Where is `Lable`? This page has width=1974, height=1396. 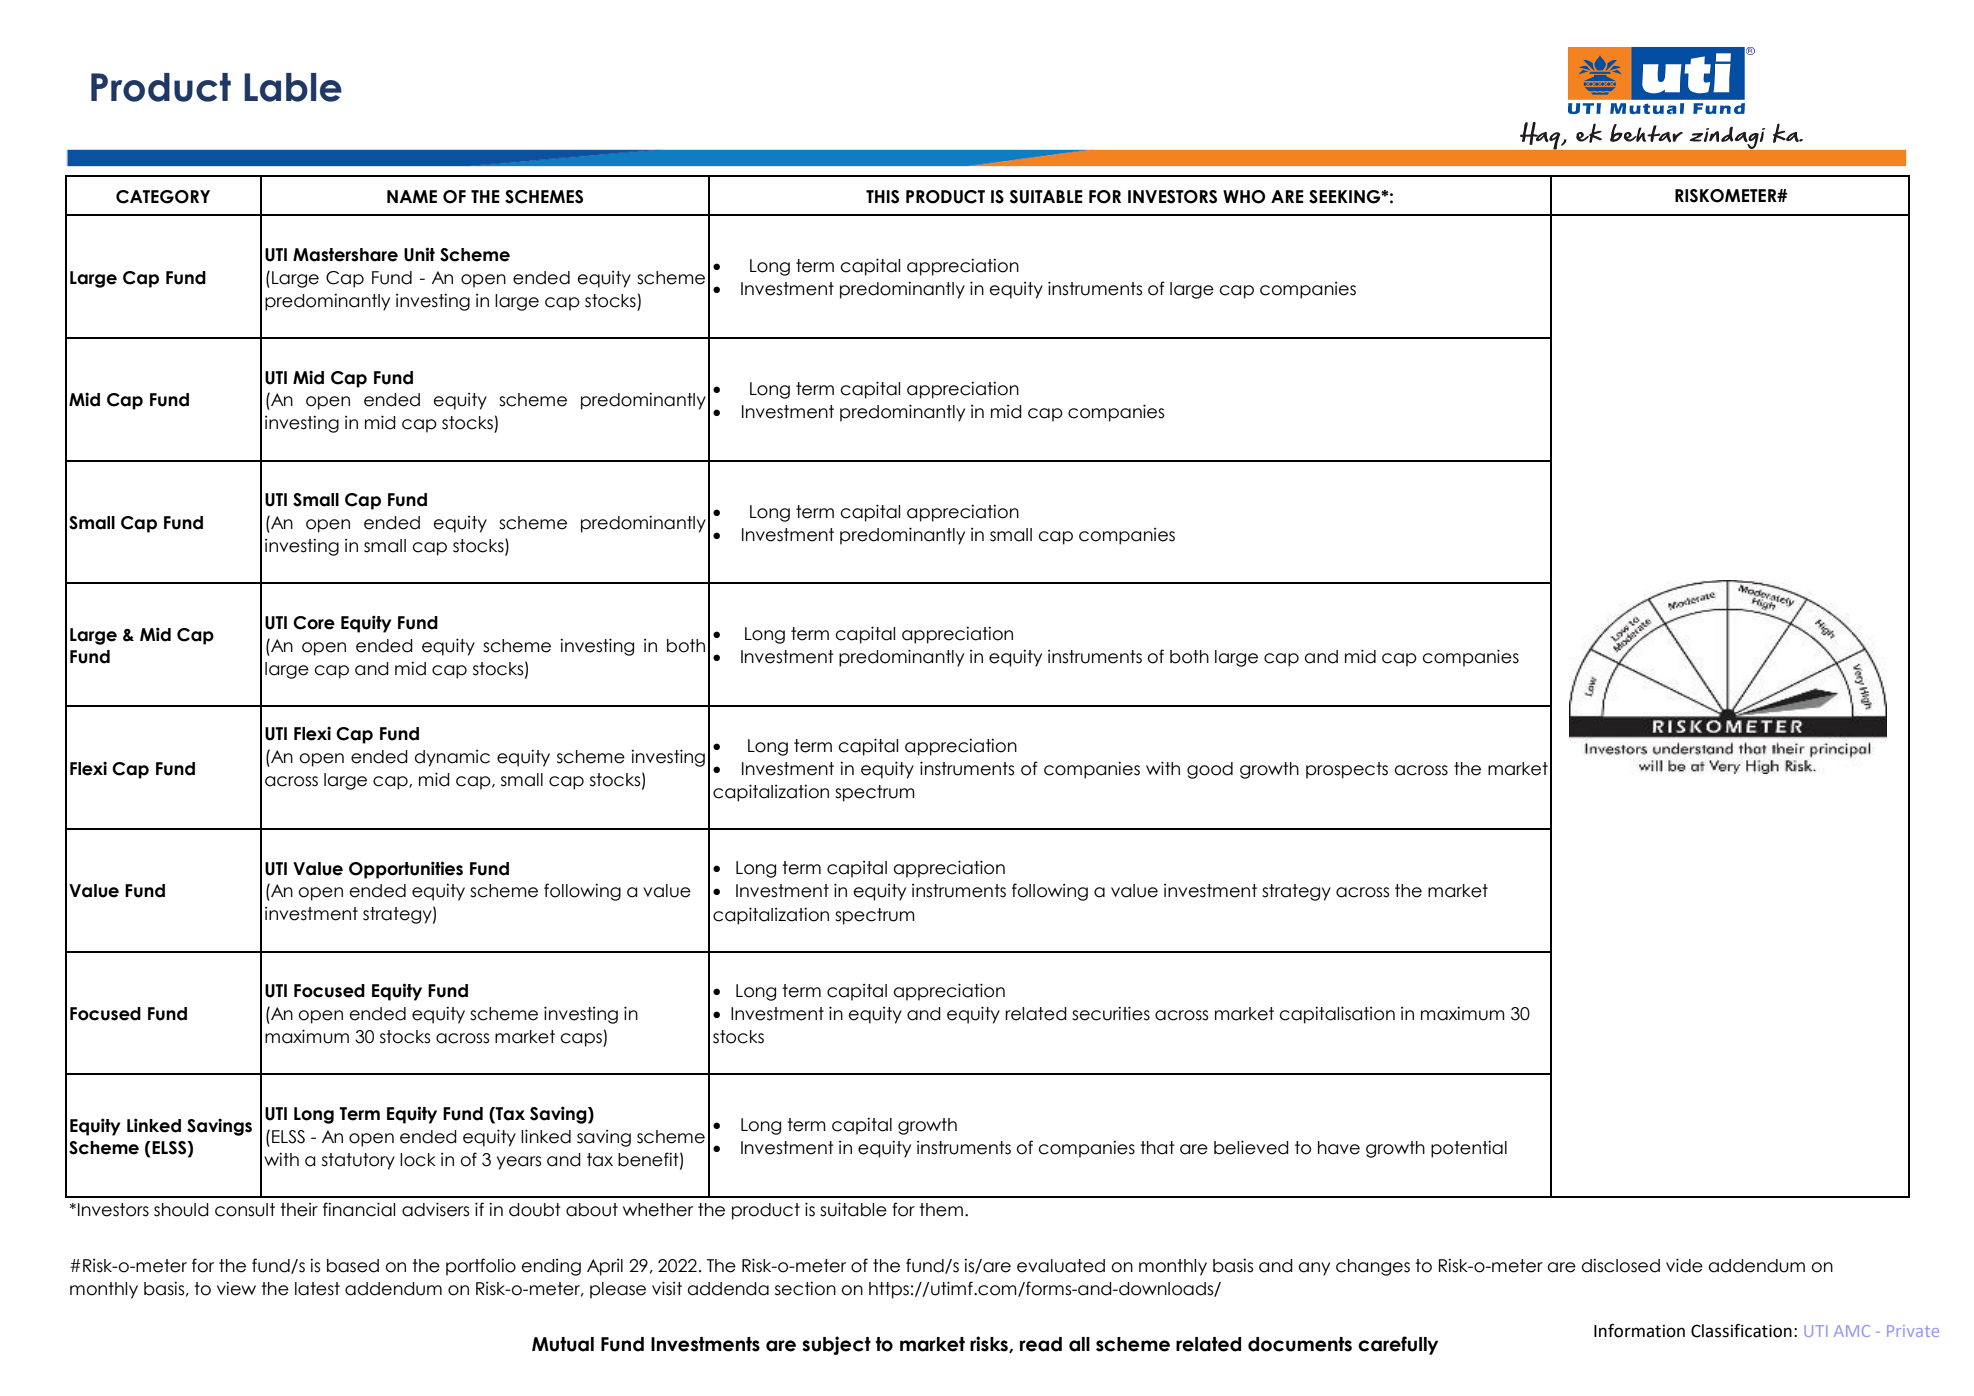
Lable is located at coordinates (293, 87).
